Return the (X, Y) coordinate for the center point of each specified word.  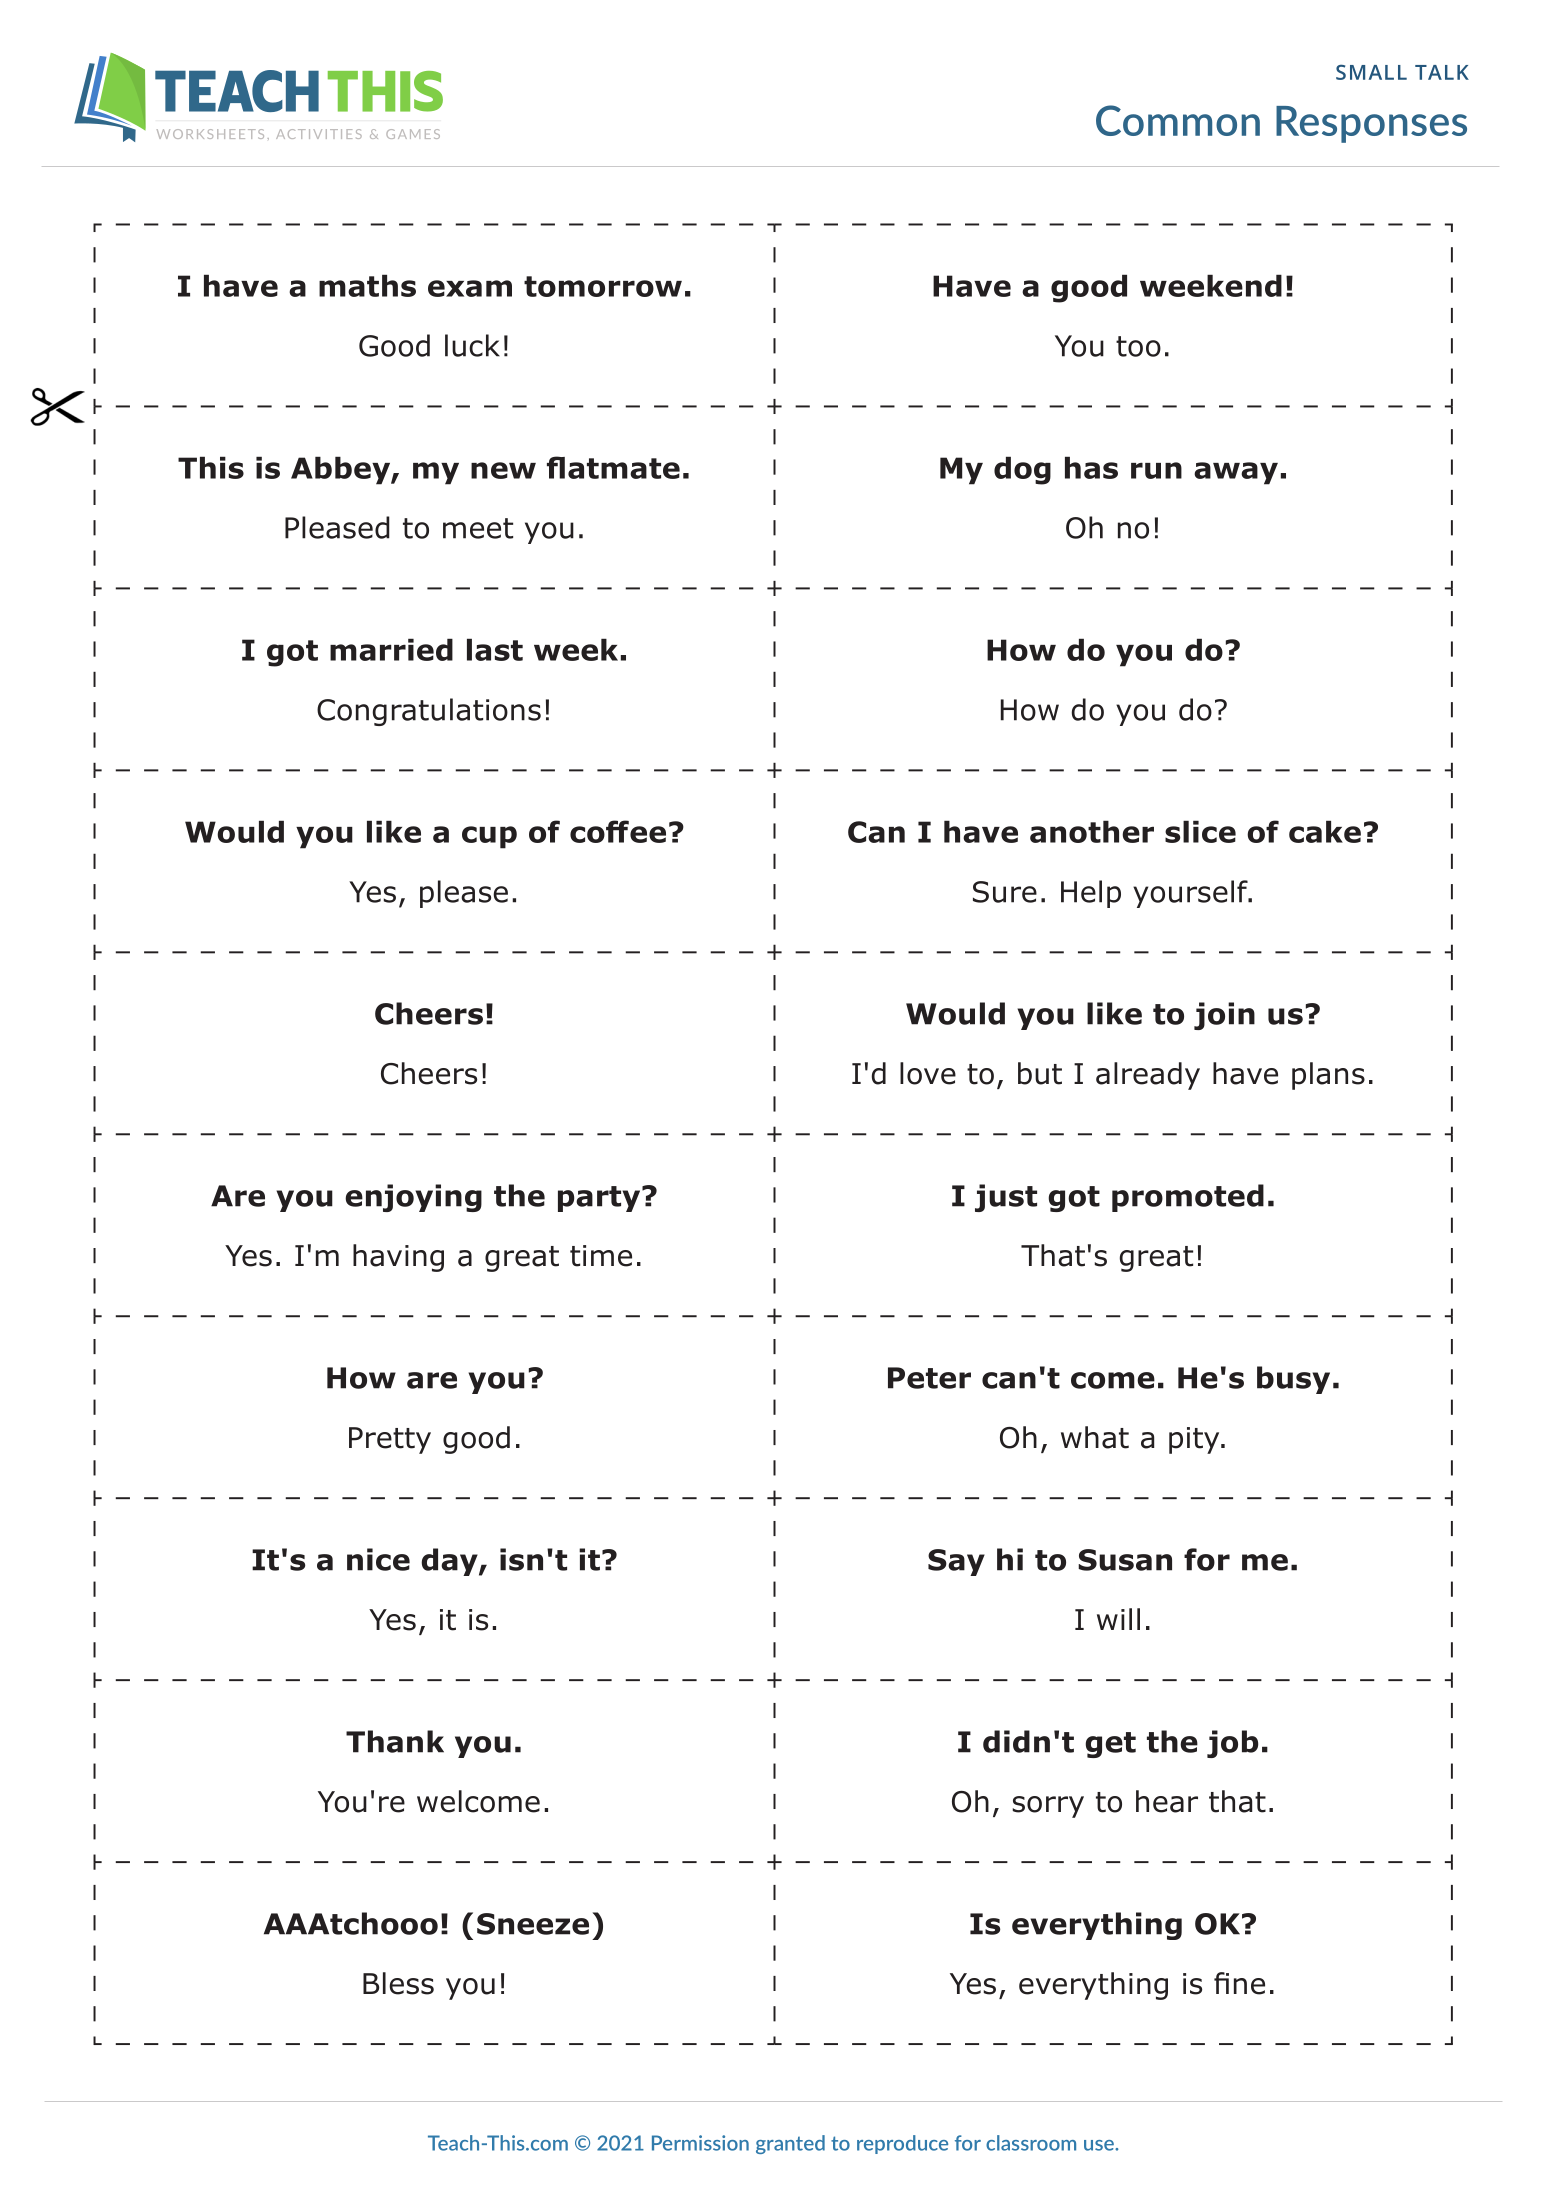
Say (956, 1562)
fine (1239, 1983)
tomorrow (603, 286)
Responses (1371, 124)
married (391, 649)
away (1236, 473)
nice (378, 1559)
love (928, 1073)
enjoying (413, 1198)
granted (790, 2144)
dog (1022, 470)
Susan (1125, 1560)
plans (1328, 1076)
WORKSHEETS (210, 134)
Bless (398, 1983)
